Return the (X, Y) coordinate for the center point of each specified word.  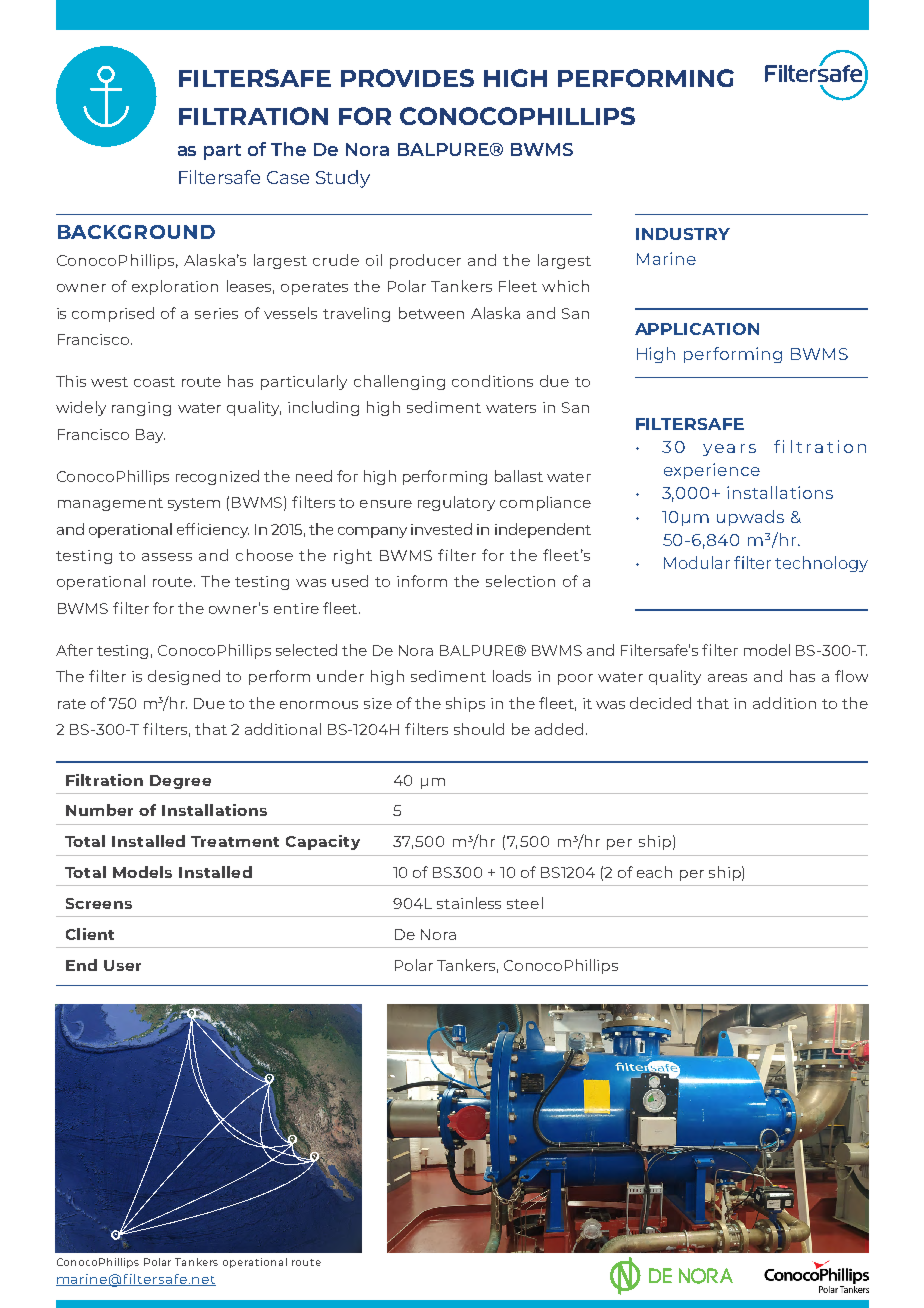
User (122, 965)
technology (821, 564)
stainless (469, 903)
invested (441, 529)
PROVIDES (407, 78)
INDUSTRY (683, 234)
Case (288, 177)
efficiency (213, 530)
